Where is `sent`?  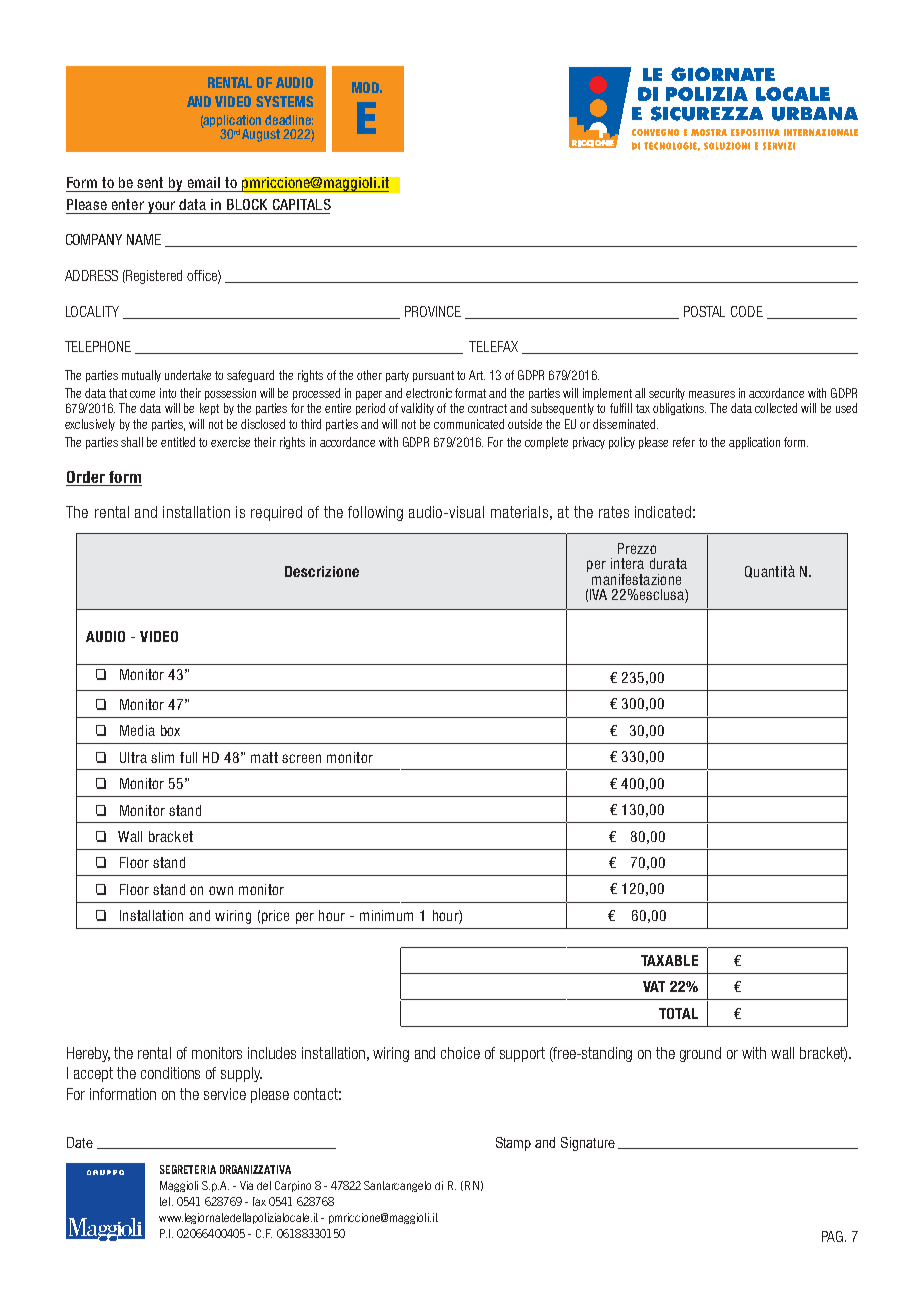
sent is located at coordinates (150, 182).
